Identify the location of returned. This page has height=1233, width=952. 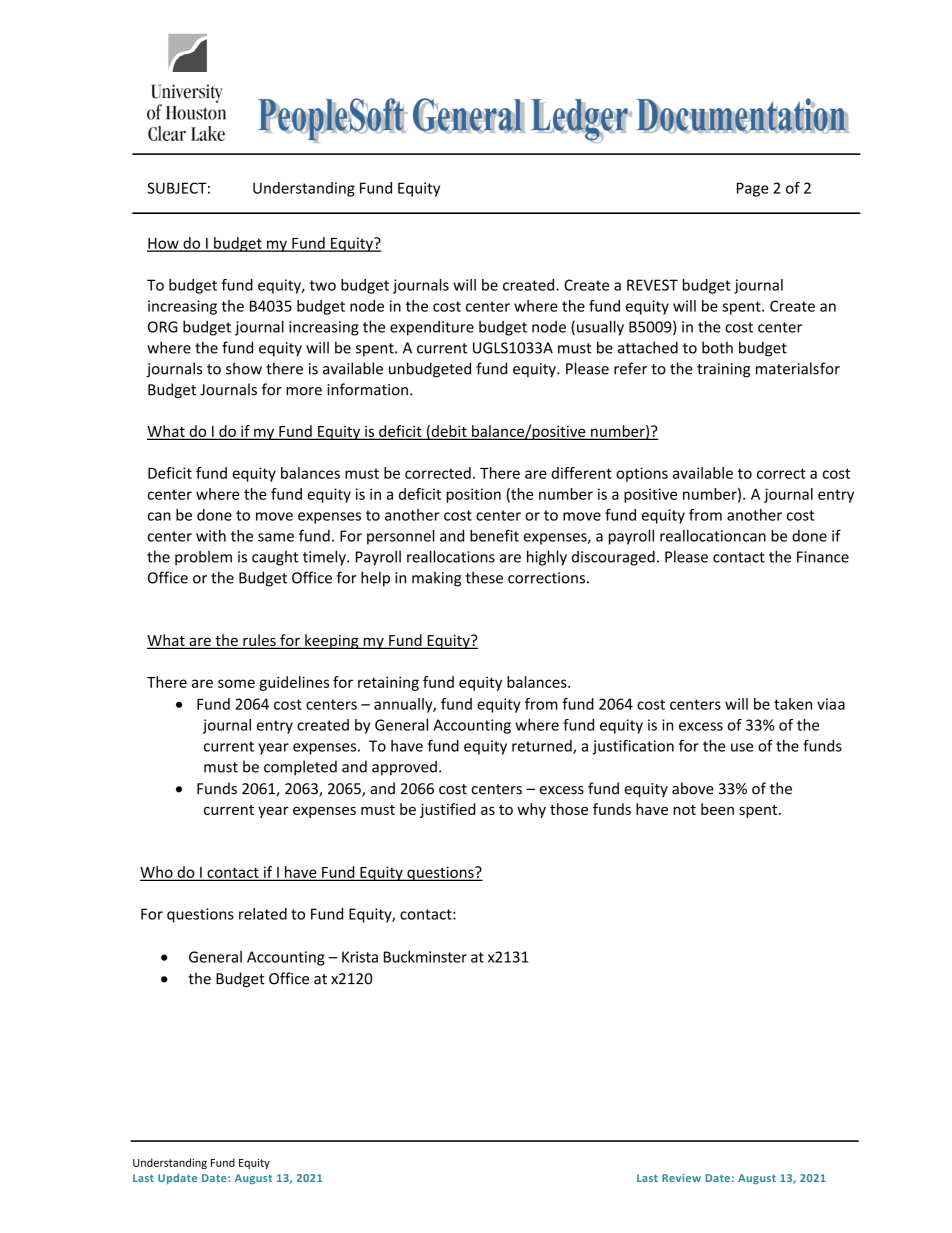
(543, 747).
